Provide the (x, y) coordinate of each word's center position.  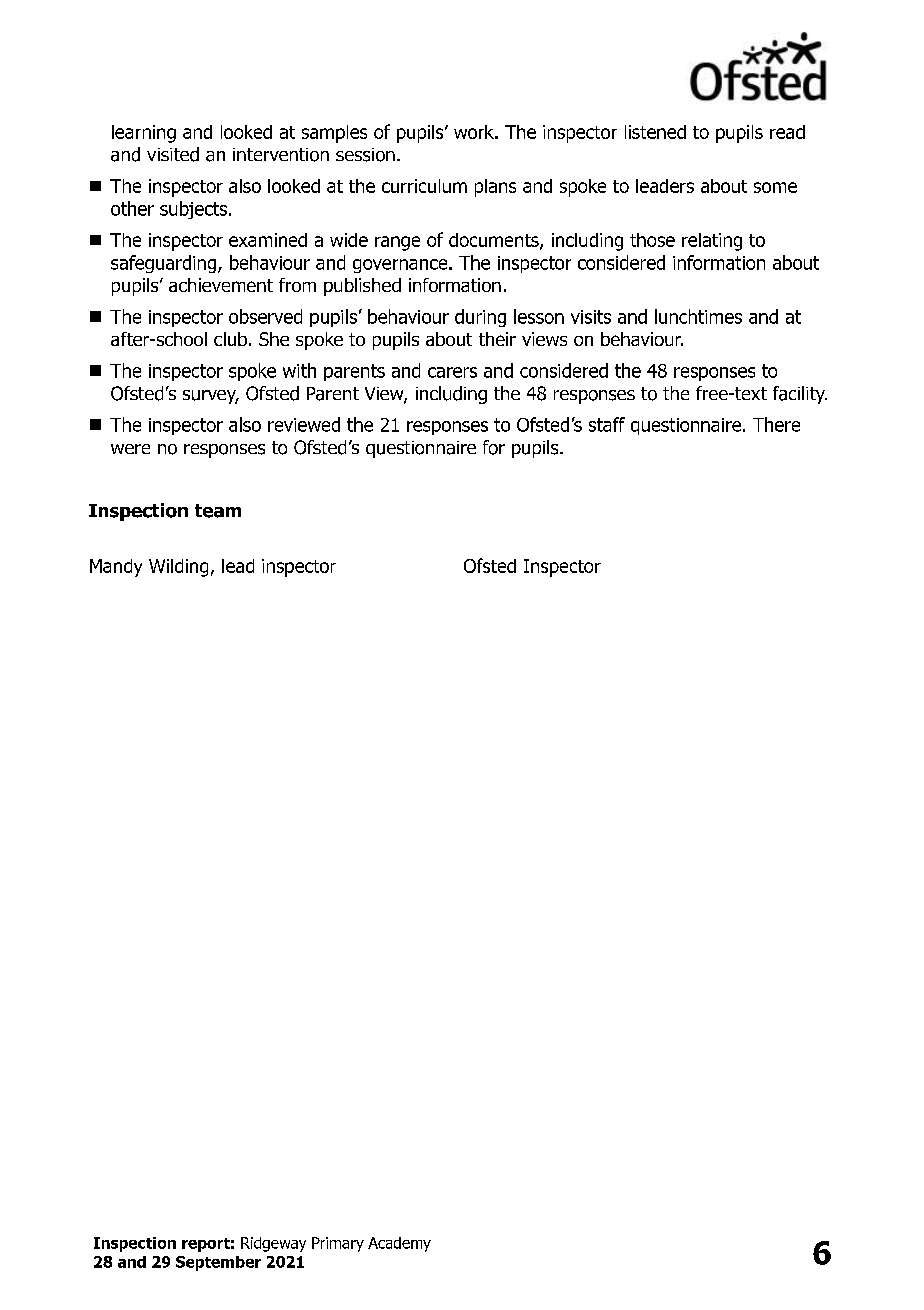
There (776, 424)
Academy (399, 1244)
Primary (338, 1244)
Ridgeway (273, 1244)
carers (452, 372)
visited (173, 154)
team (218, 511)
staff (607, 424)
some (775, 187)
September (218, 1263)
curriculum (424, 186)
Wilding (178, 568)
